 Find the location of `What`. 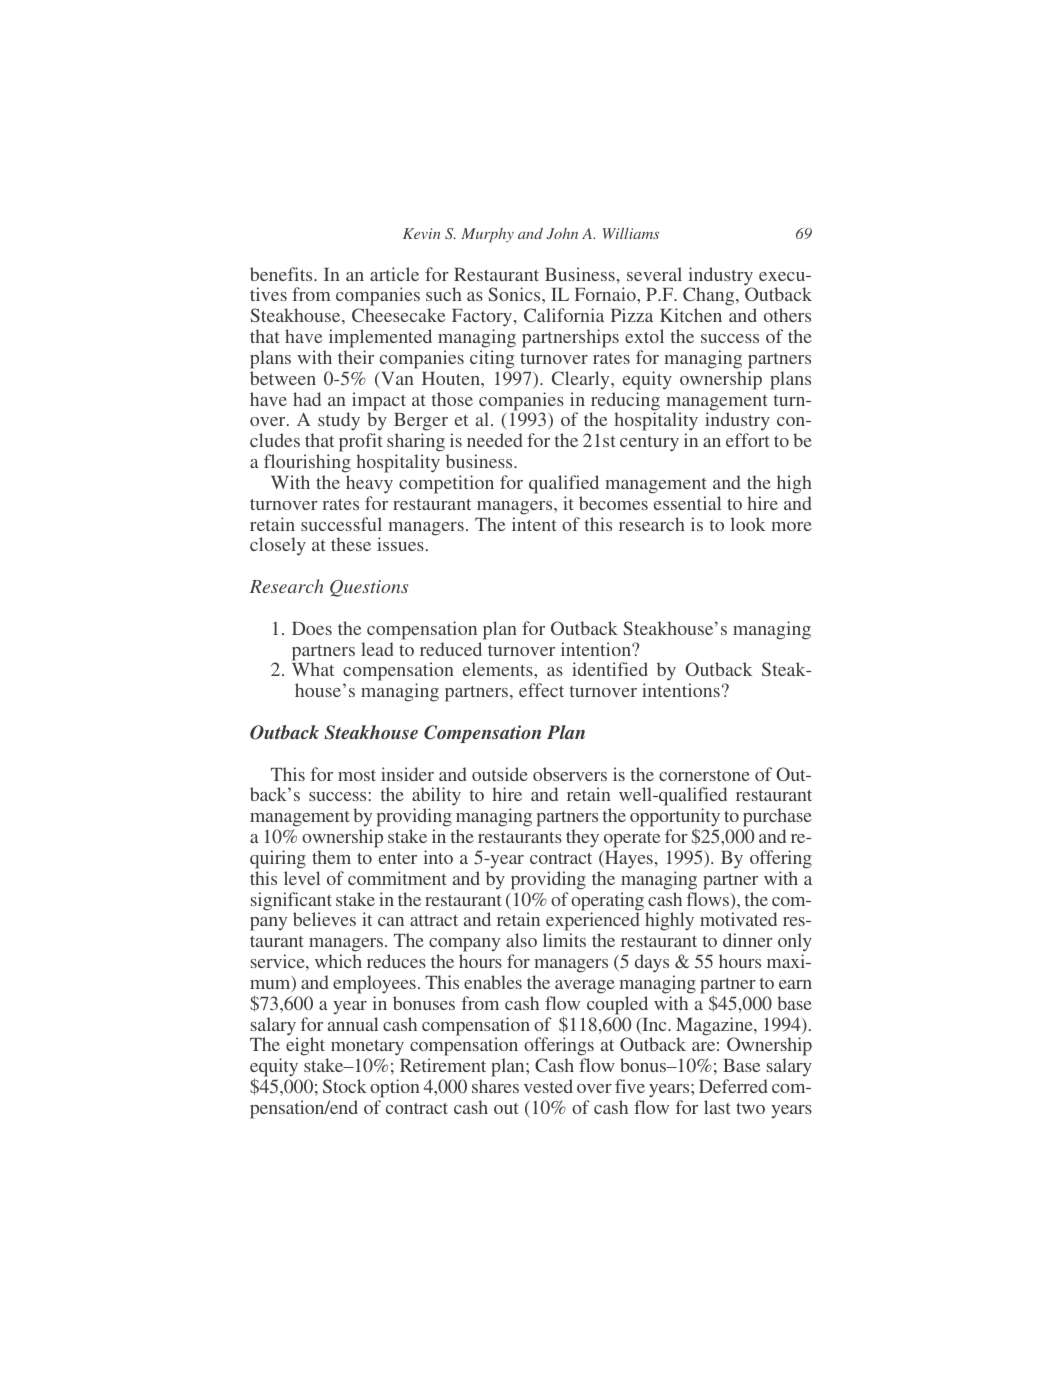

What is located at coordinates (313, 669).
